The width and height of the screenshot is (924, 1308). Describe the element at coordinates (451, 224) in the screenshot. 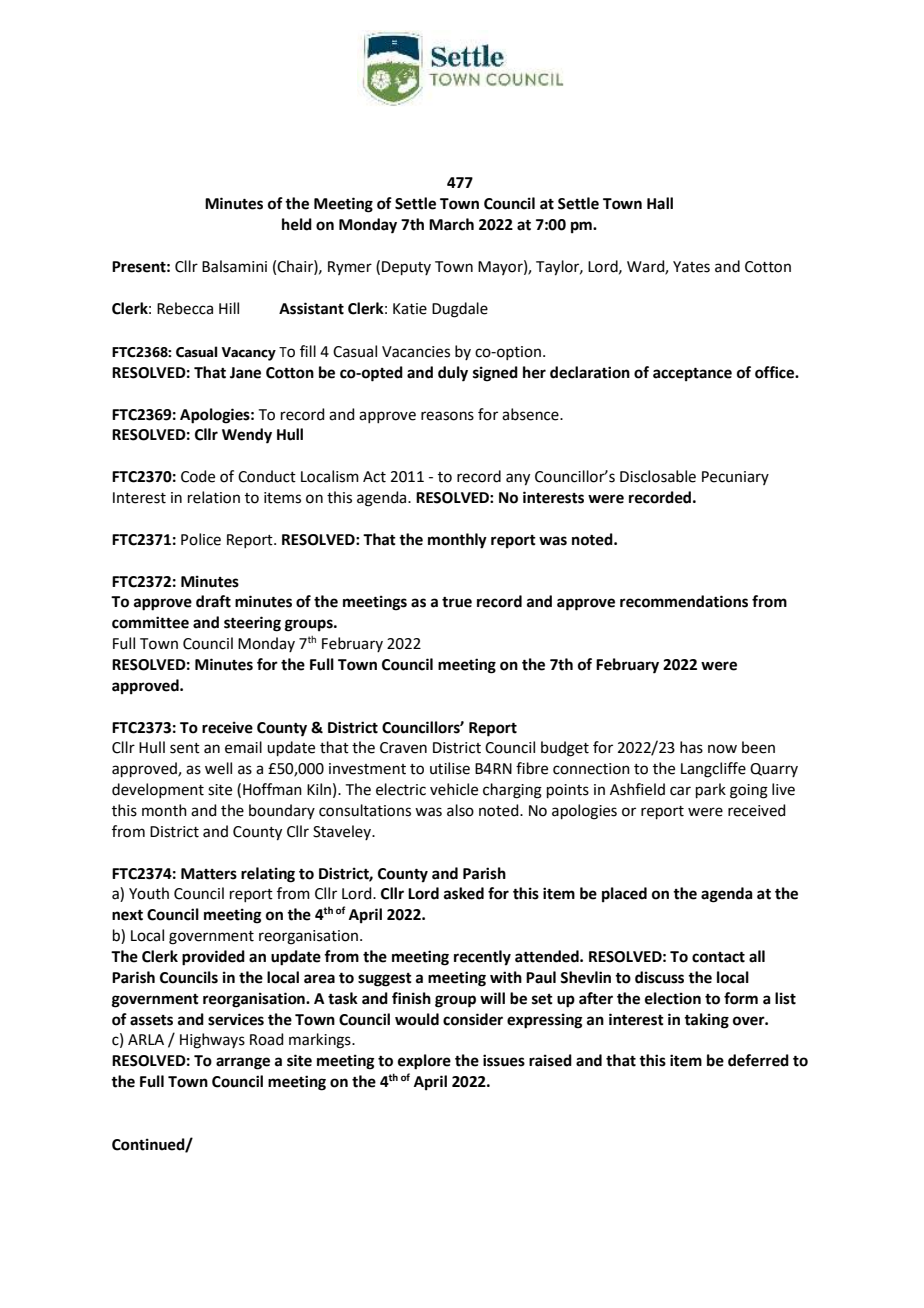

I see `March` at that location.
